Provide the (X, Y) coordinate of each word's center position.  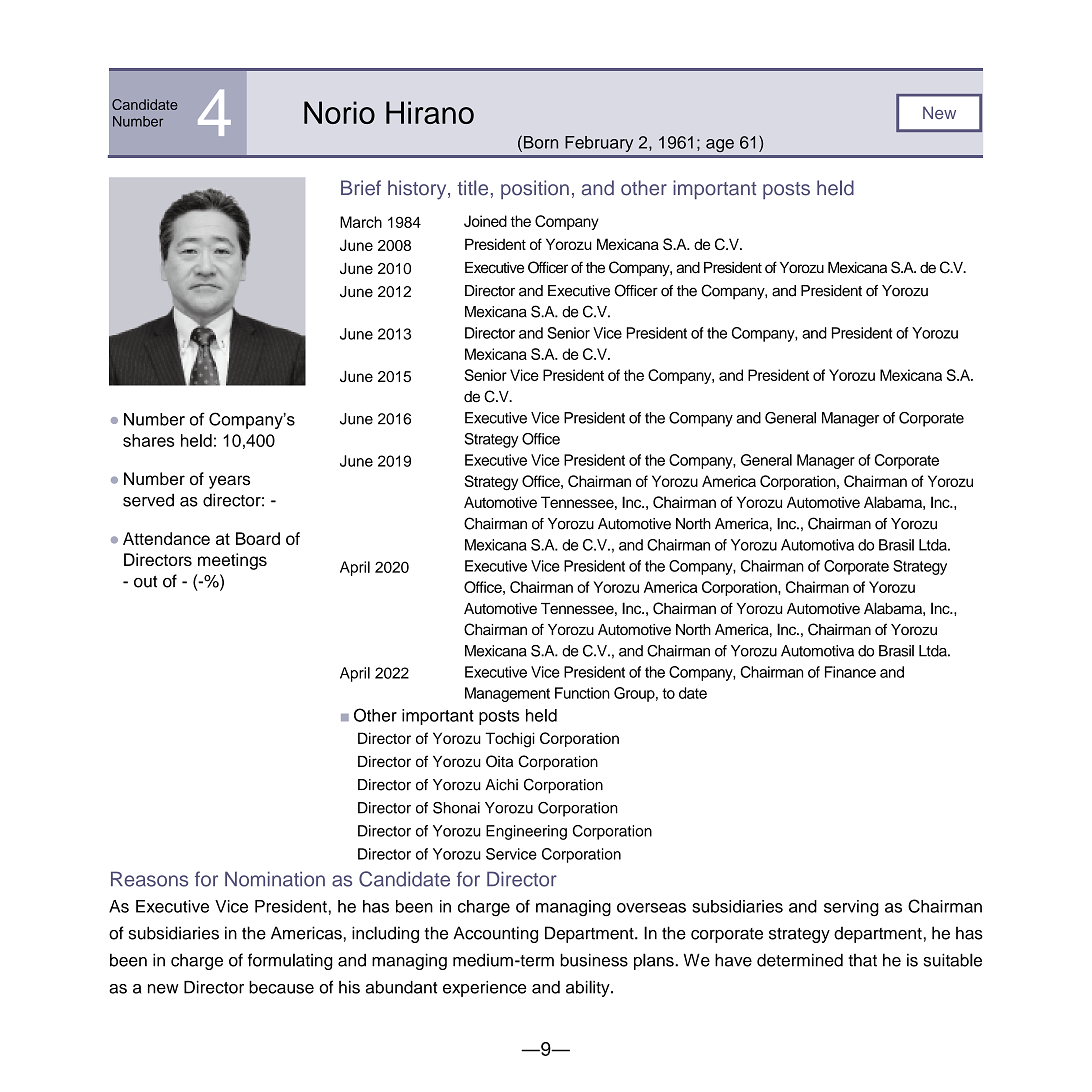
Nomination (275, 879)
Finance (850, 672)
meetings (232, 561)
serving (851, 908)
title (472, 188)
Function (582, 693)
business (594, 960)
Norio (339, 112)
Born (539, 142)
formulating (290, 961)
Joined (485, 221)
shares (148, 440)
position (535, 189)
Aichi (501, 785)
